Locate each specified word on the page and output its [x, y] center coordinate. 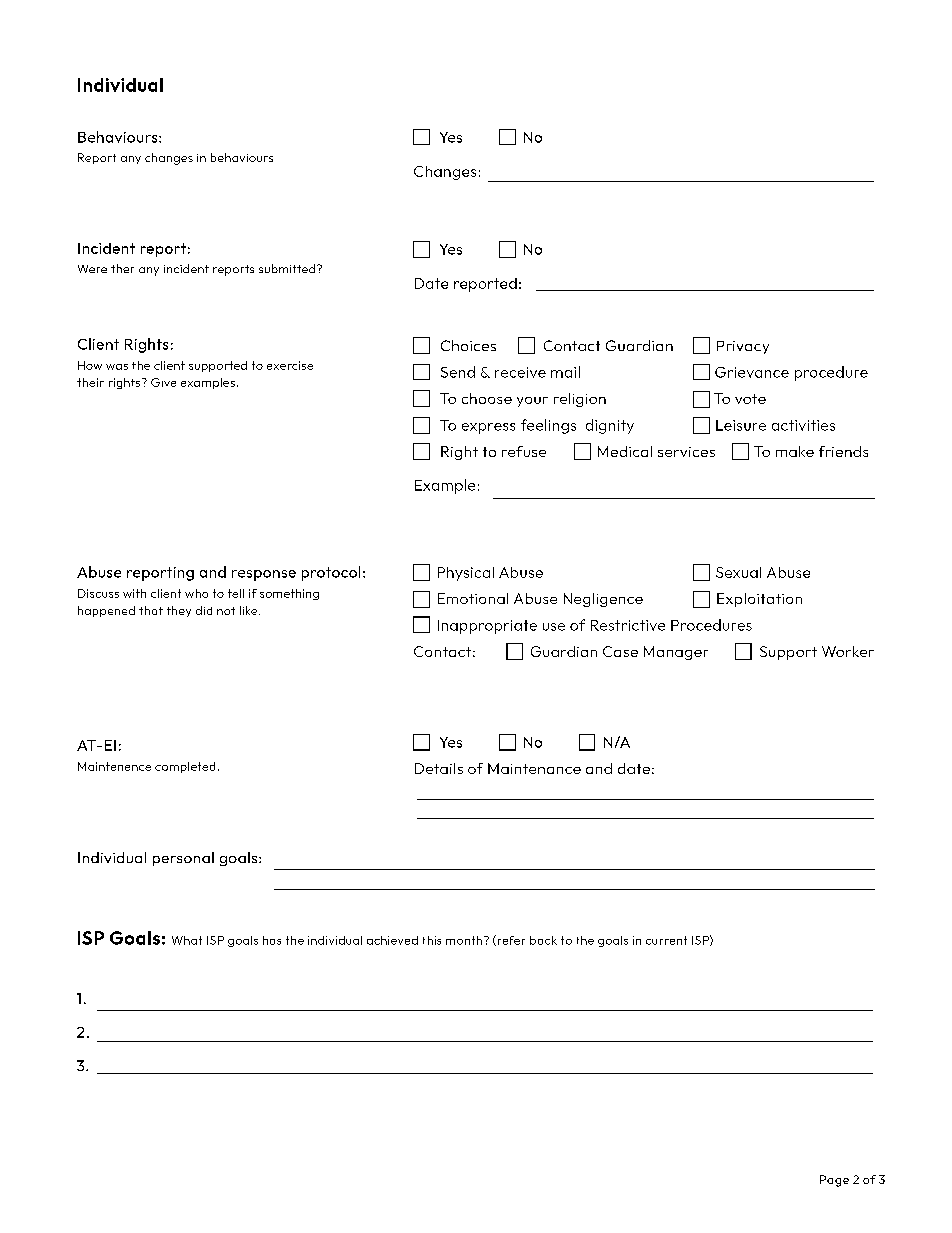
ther [122, 268]
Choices [468, 345]
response [264, 575]
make [795, 451]
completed [185, 767]
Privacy [743, 347]
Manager [676, 653]
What [187, 940]
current [666, 940]
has [272, 940]
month [464, 940]
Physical [466, 574]
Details [439, 768]
